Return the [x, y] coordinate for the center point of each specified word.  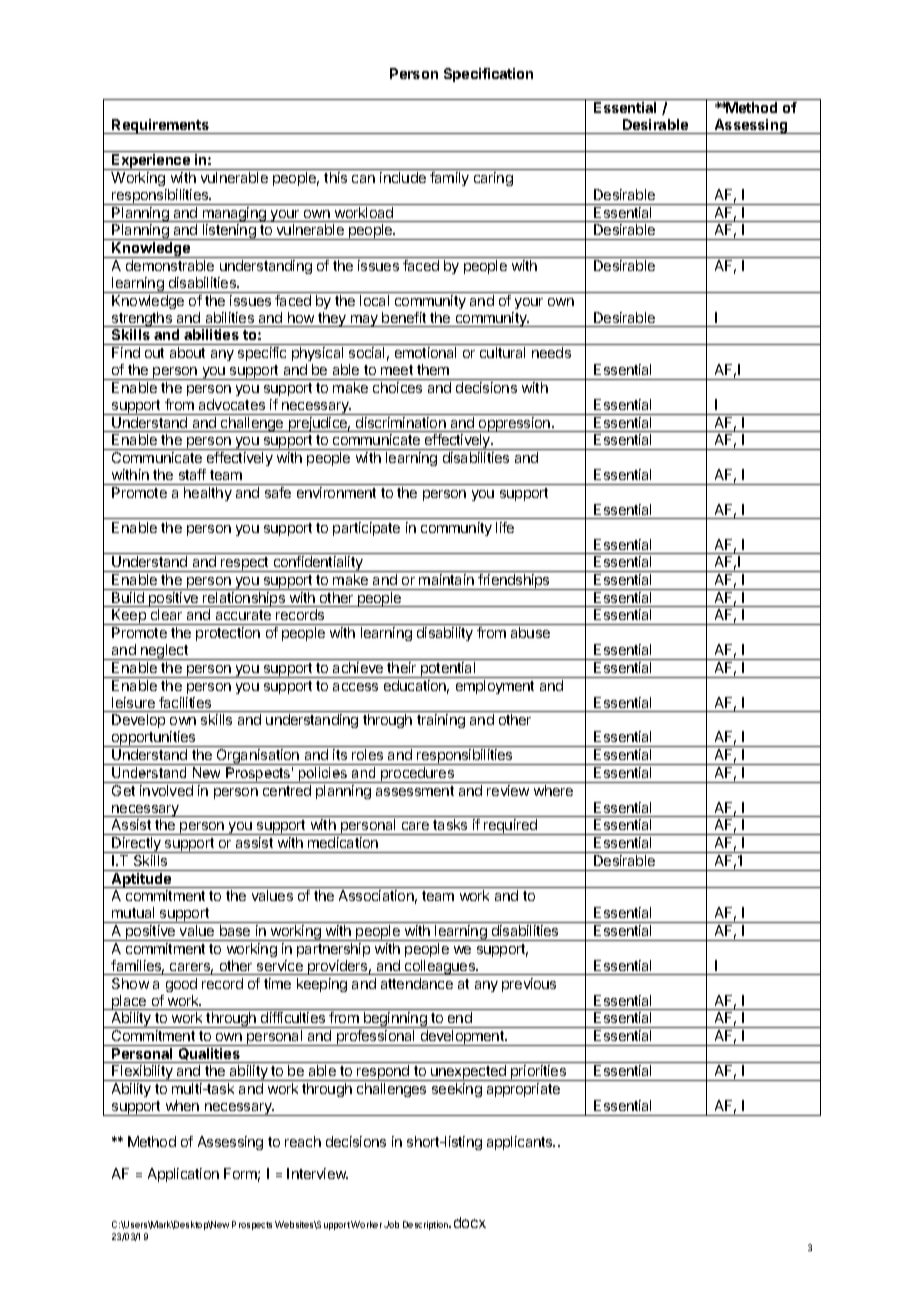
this [335, 177]
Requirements [161, 126]
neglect [164, 652]
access [355, 687]
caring [493, 179]
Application [183, 1175]
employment [495, 687]
